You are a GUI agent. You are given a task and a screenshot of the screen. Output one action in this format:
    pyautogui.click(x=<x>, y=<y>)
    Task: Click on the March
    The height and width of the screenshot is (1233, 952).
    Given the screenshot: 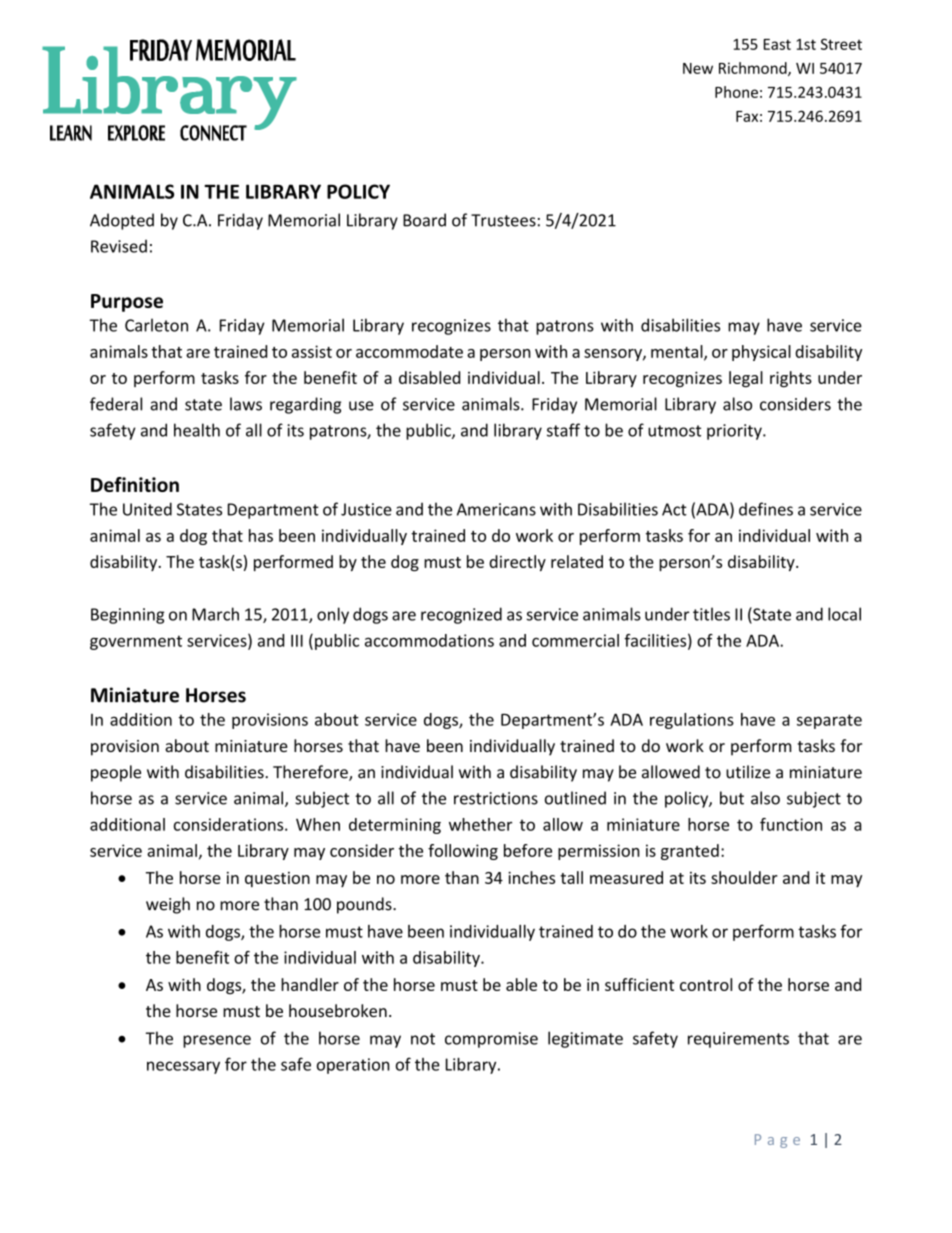 What is the action you would take?
    pyautogui.click(x=215, y=614)
